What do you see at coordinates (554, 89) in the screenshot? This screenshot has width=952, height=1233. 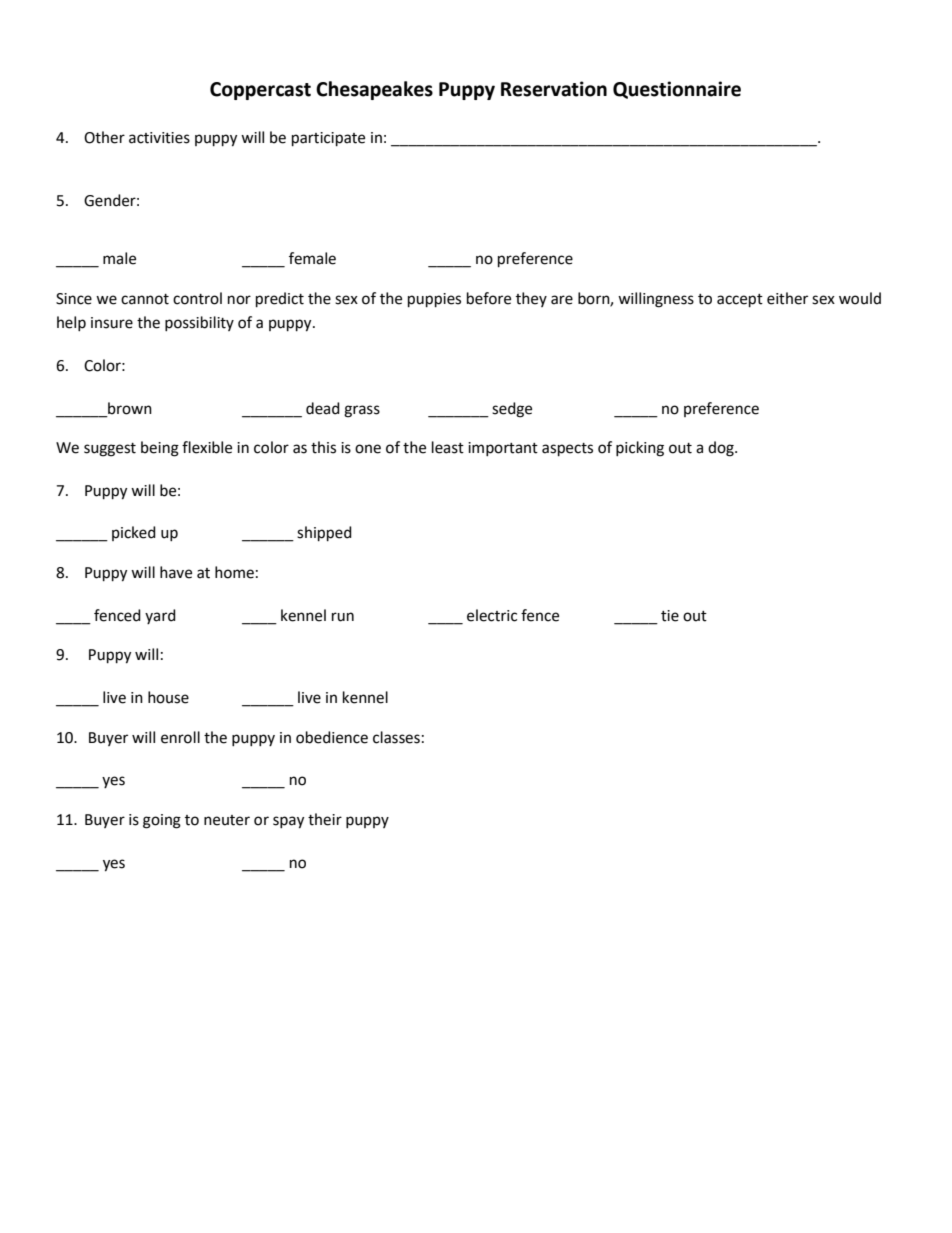 I see `Reservation` at bounding box center [554, 89].
